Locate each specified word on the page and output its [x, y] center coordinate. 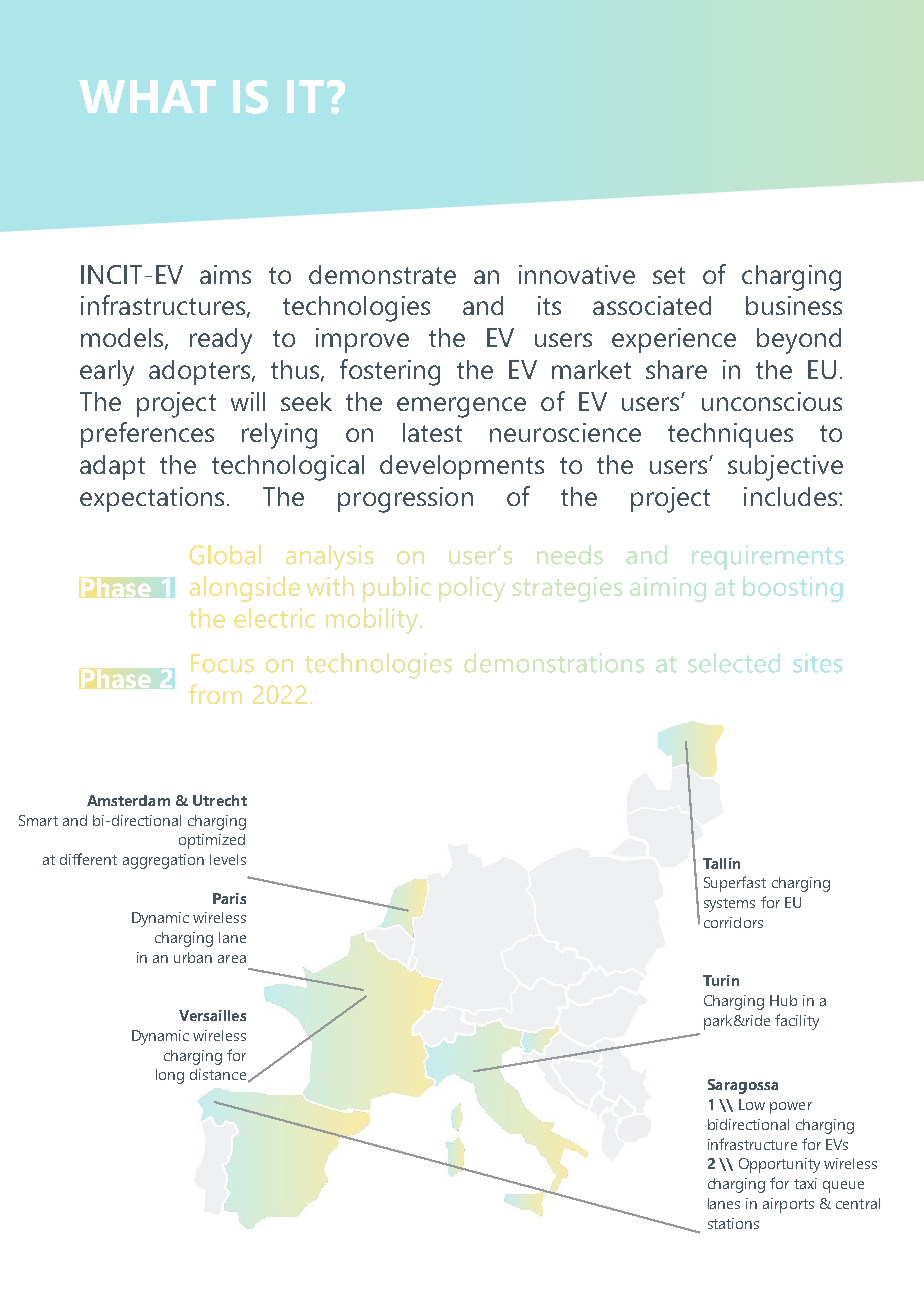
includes [790, 496]
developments [462, 467]
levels [228, 859]
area [232, 959]
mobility [373, 621]
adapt [112, 467]
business [794, 305]
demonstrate [382, 274]
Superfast [735, 884]
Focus [222, 663]
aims [225, 274]
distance [218, 1074]
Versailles [212, 1015]
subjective [785, 468]
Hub [783, 1000]
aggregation [163, 861]
